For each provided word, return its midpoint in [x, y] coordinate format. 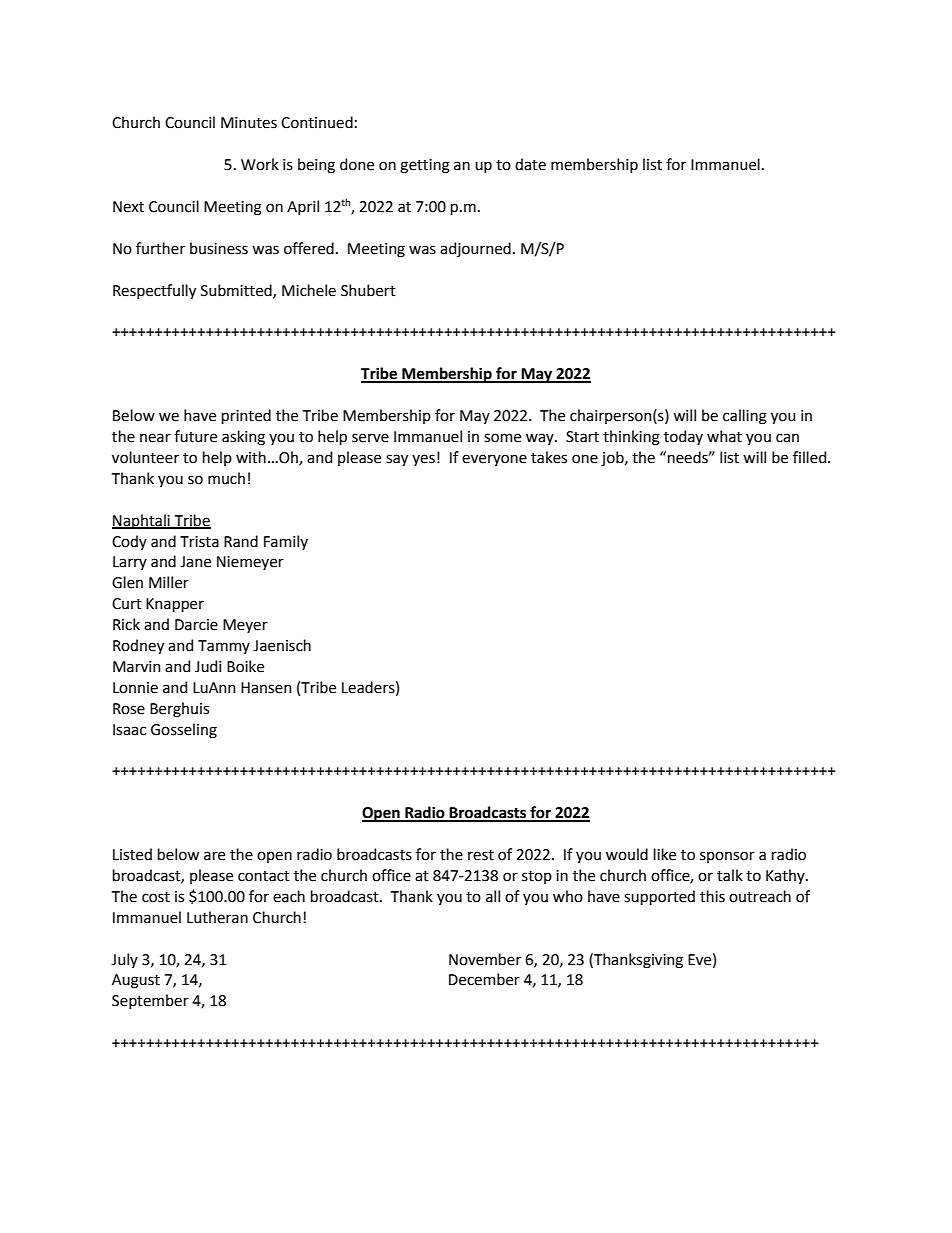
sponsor [727, 857]
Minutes [249, 123]
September [150, 1001]
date [530, 164]
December [484, 979]
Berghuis [179, 710]
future [195, 436]
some [502, 438]
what [724, 436]
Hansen [266, 688]
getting [425, 166]
